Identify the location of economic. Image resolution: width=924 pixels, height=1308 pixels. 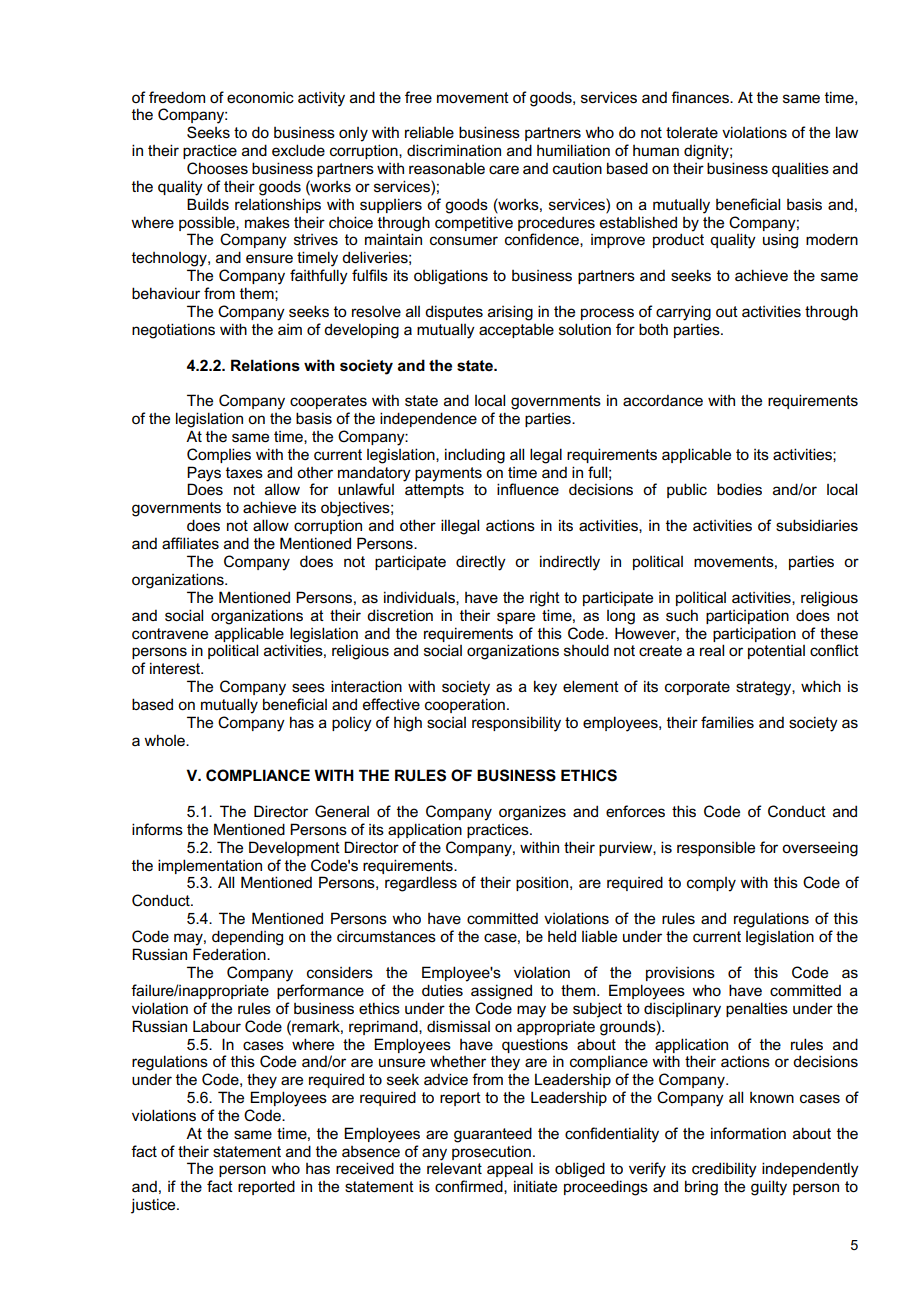
(260, 98).
